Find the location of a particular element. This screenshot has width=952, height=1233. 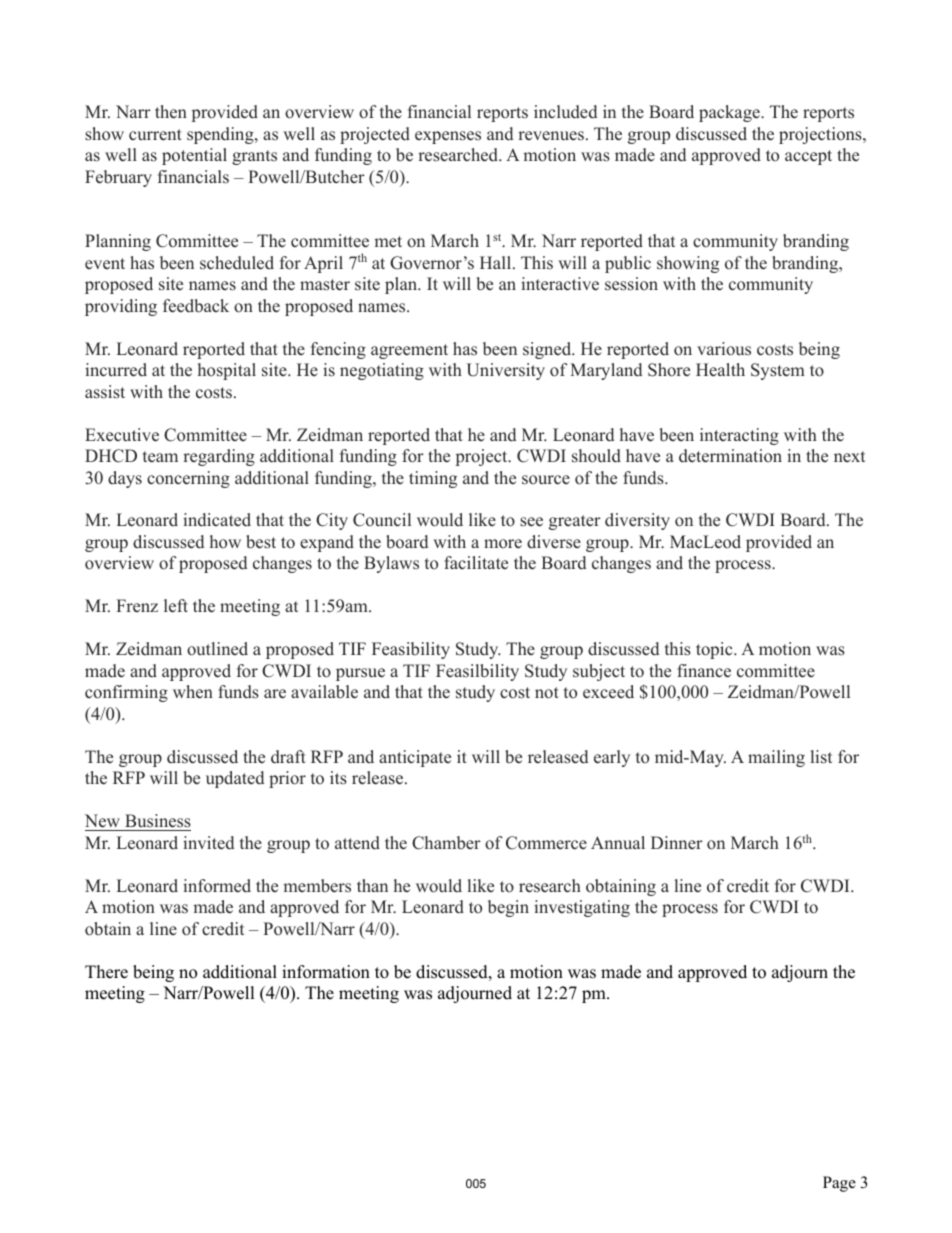

topic is located at coordinates (715, 650).
